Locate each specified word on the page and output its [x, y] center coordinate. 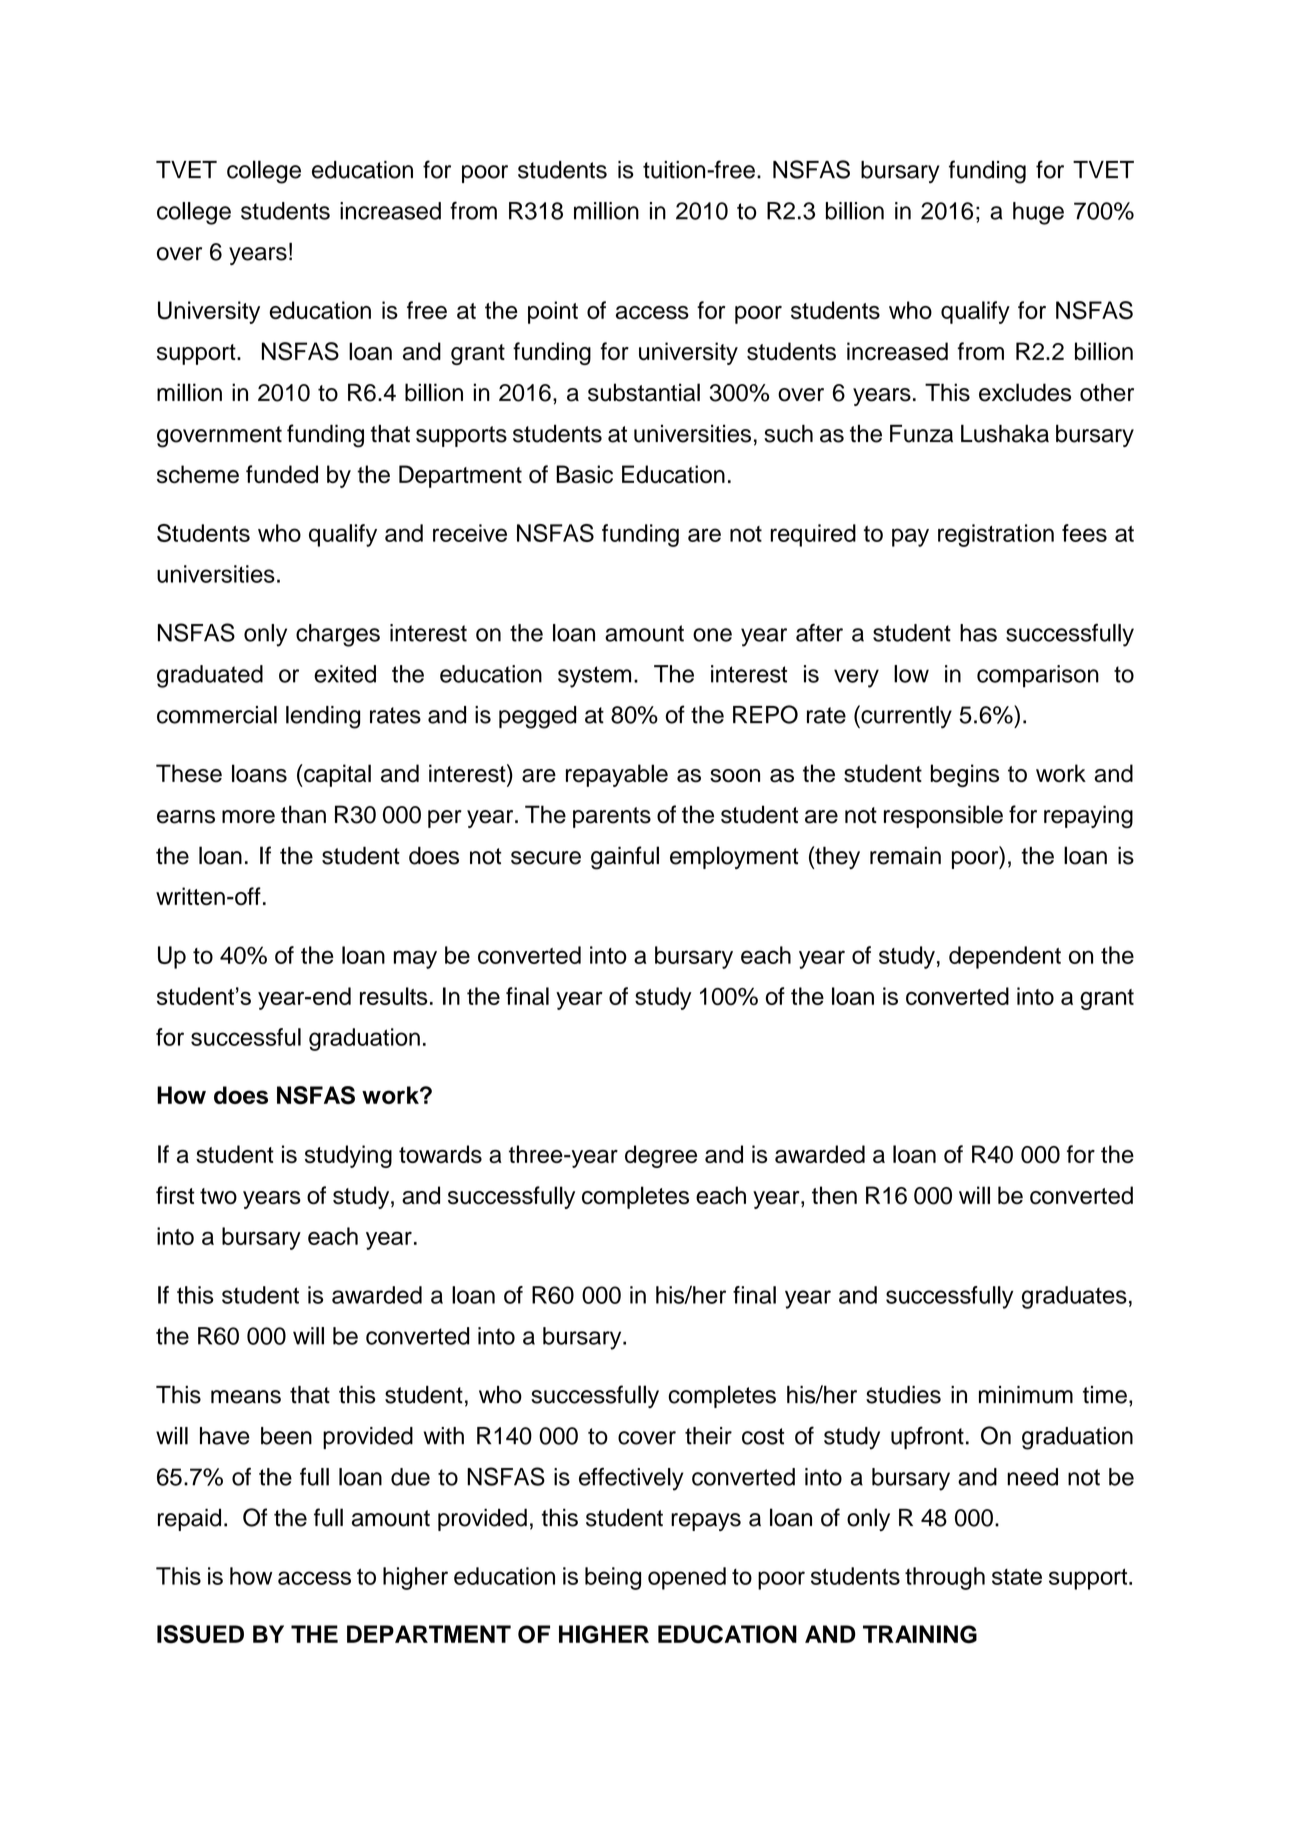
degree [661, 1156]
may [415, 959]
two [218, 1196]
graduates [1074, 1297]
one [712, 635]
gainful [625, 858]
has [978, 633]
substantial [644, 392]
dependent [1005, 957]
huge [1038, 213]
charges [338, 635]
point [553, 312]
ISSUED [200, 1634]
